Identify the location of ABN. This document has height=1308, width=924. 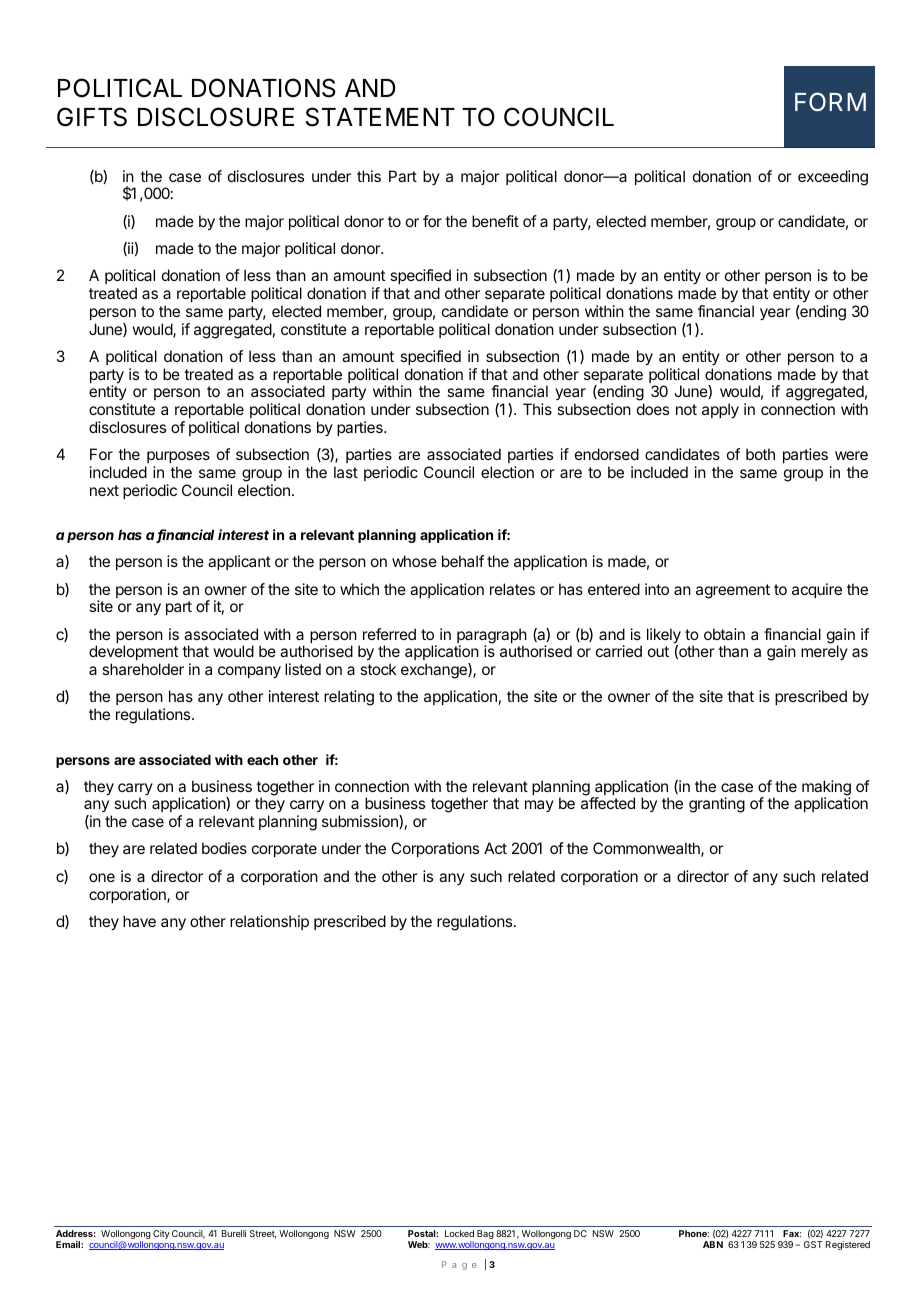
(713, 1244).
